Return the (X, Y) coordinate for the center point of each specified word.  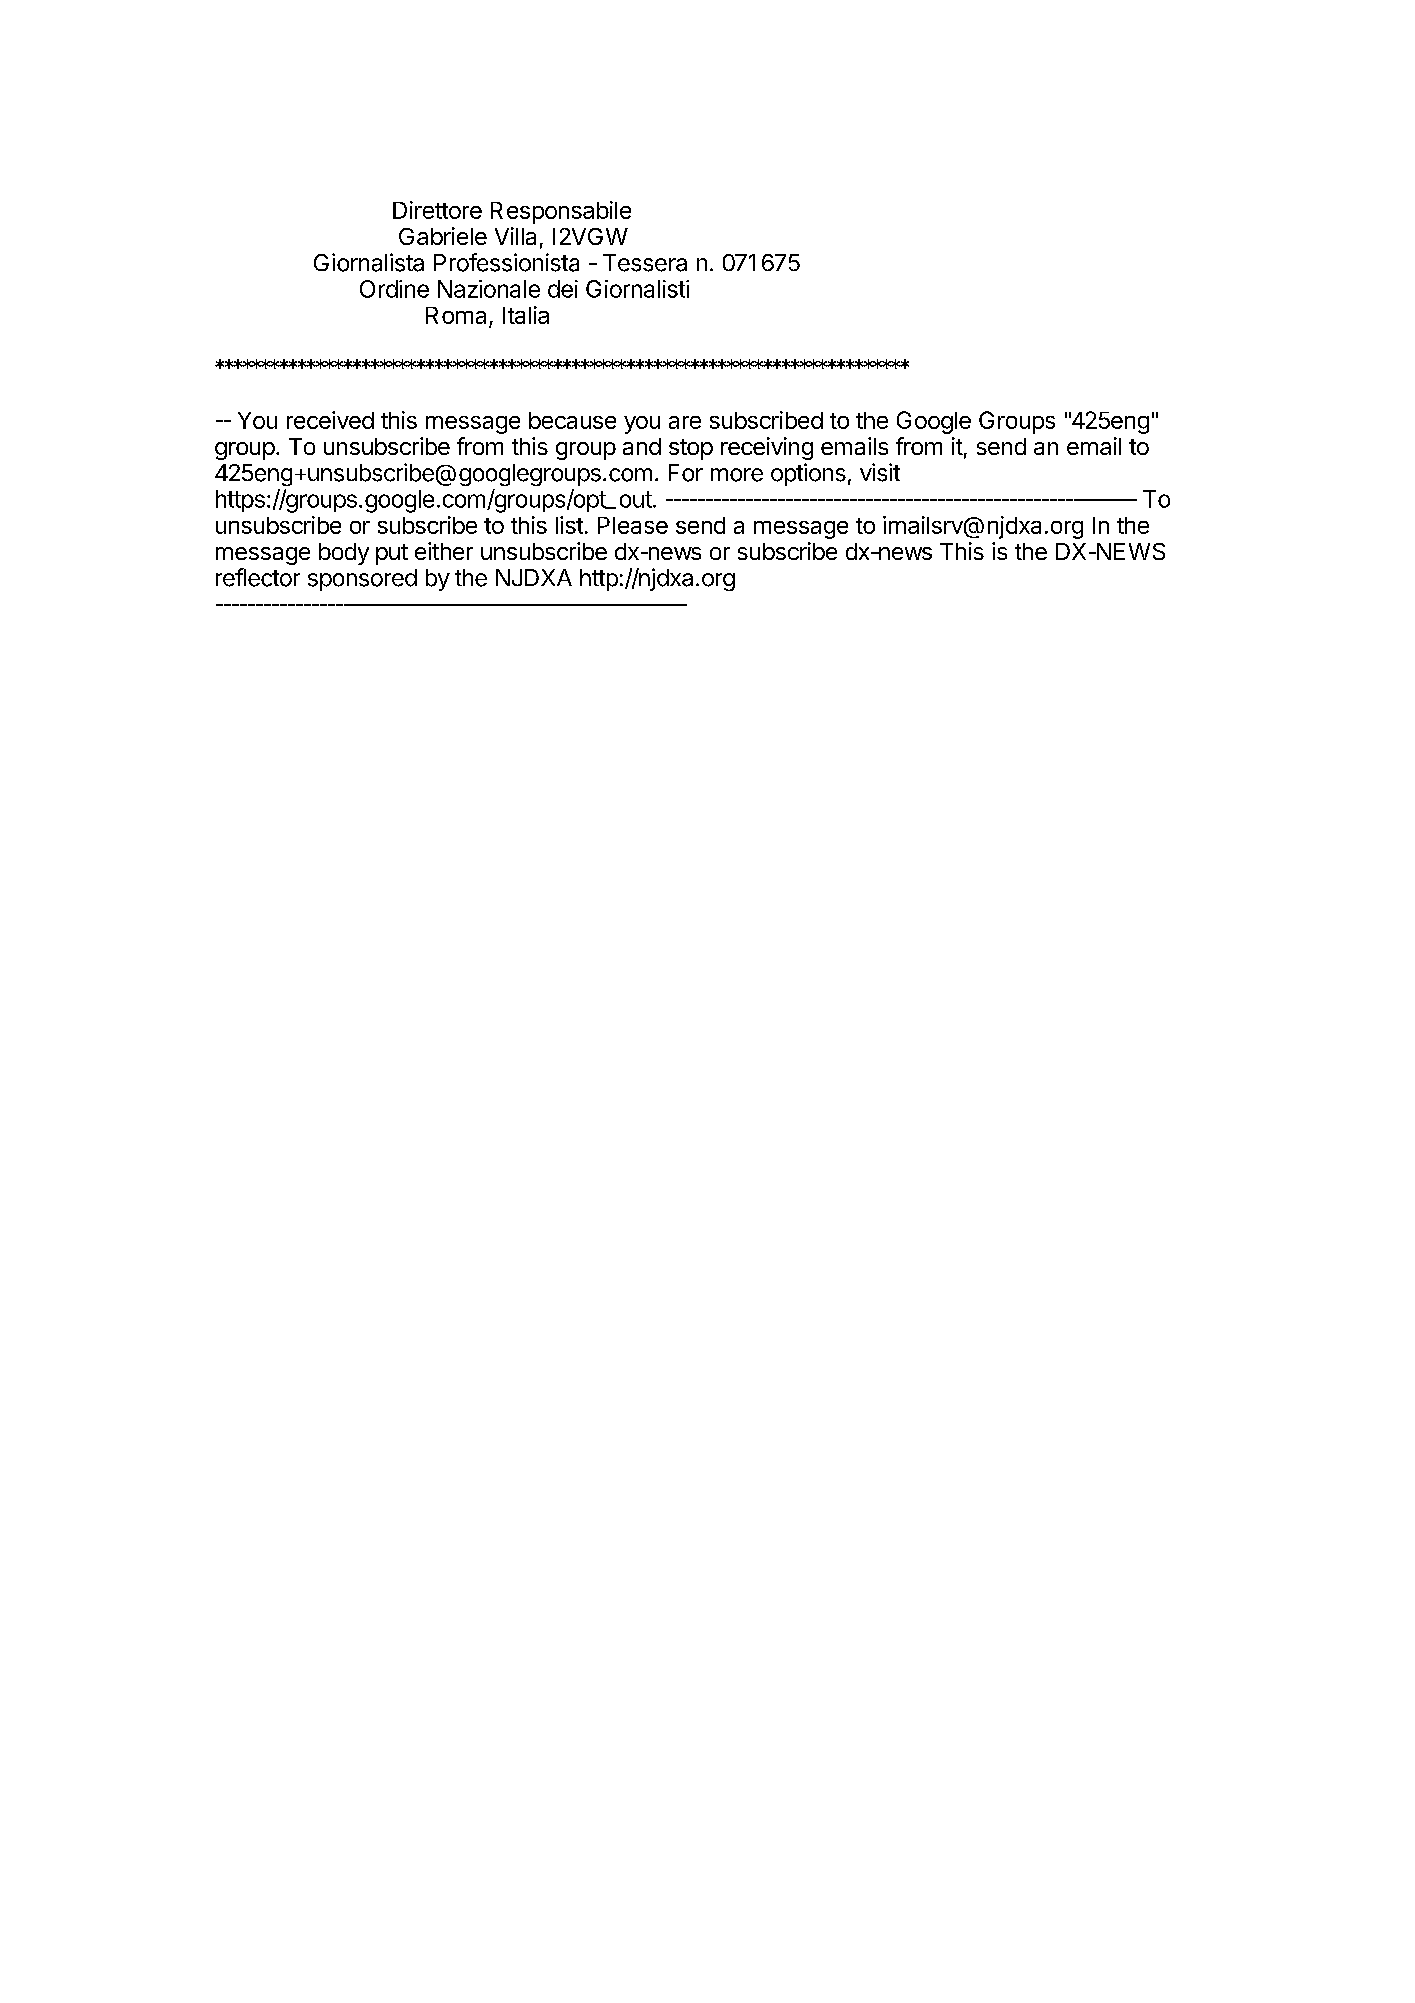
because (572, 420)
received (330, 420)
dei (563, 289)
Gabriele (443, 236)
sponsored (362, 580)
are (685, 422)
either (444, 551)
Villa (515, 236)
